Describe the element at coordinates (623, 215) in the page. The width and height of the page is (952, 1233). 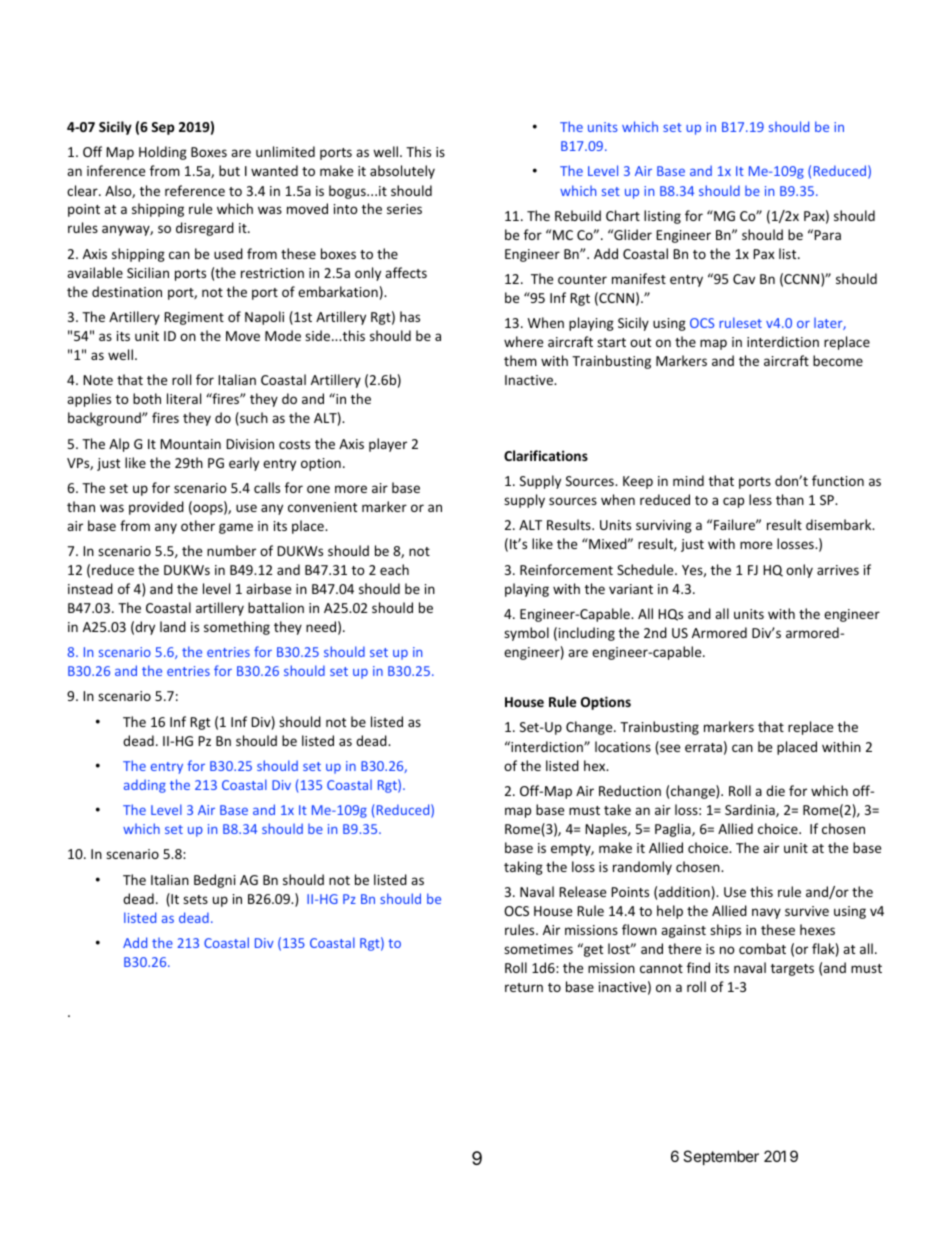
I see `Chart` at that location.
